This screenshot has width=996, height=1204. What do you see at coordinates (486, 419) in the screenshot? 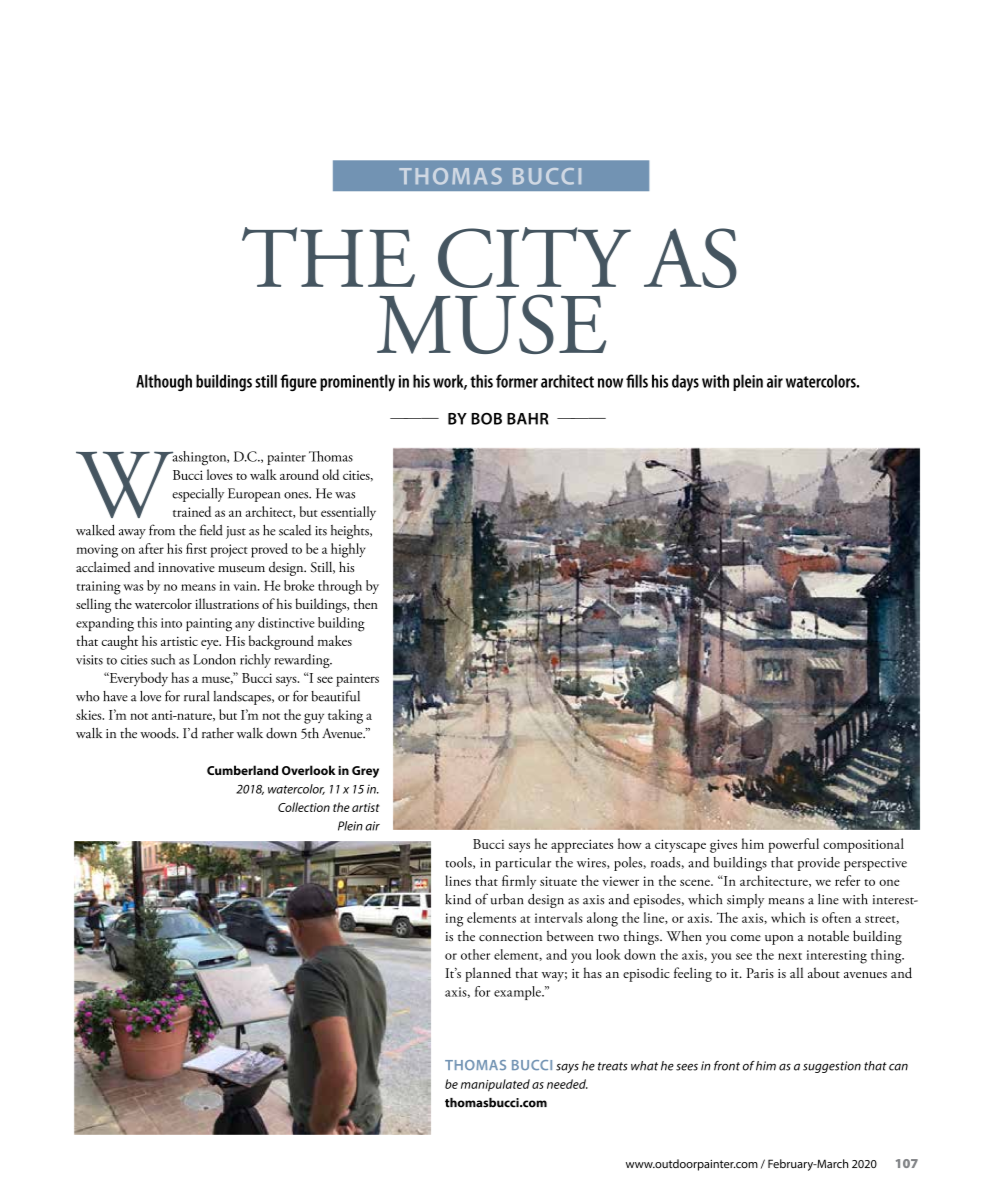
I see `BOB` at bounding box center [486, 419].
